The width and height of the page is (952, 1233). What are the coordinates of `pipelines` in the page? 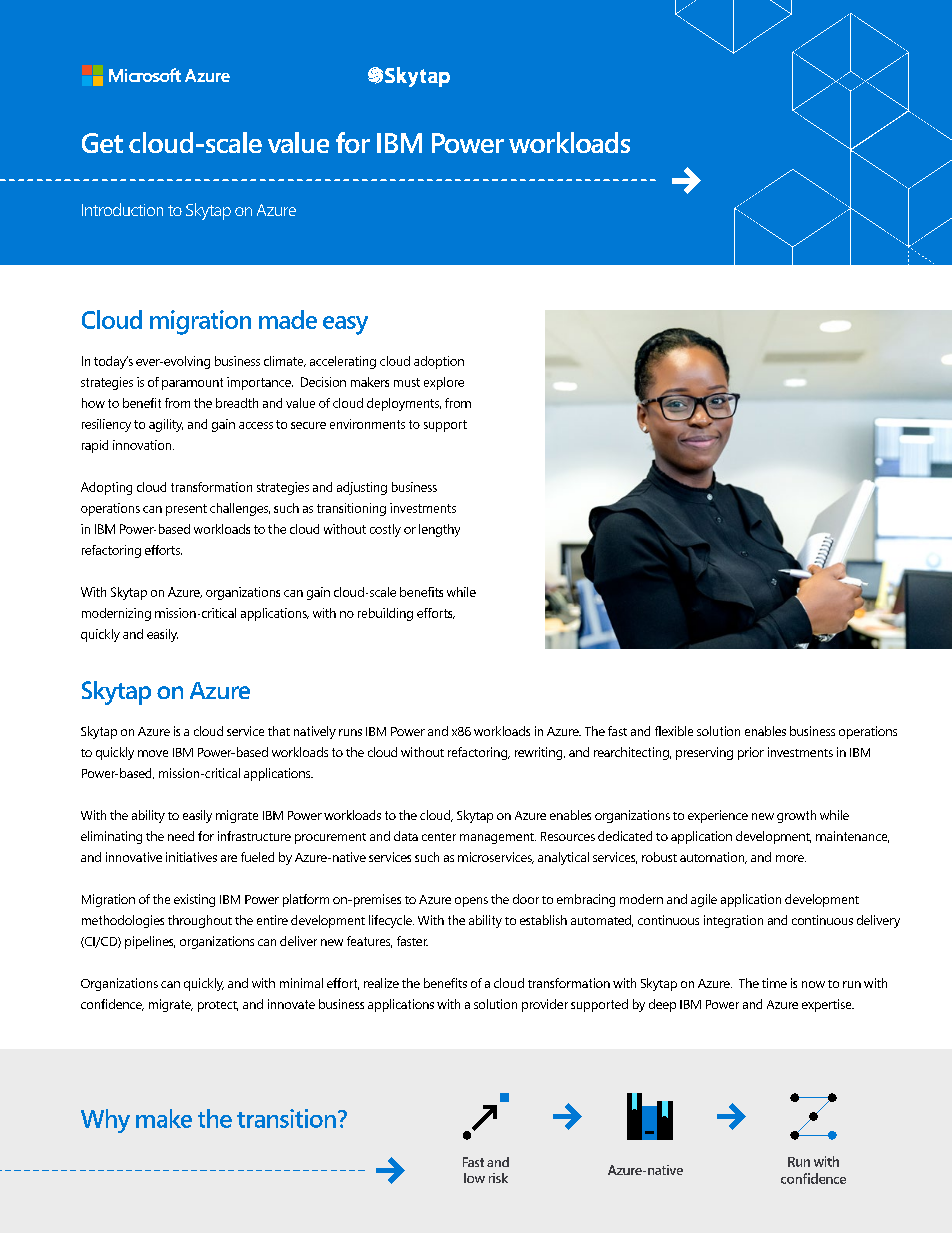 It's located at (150, 942).
